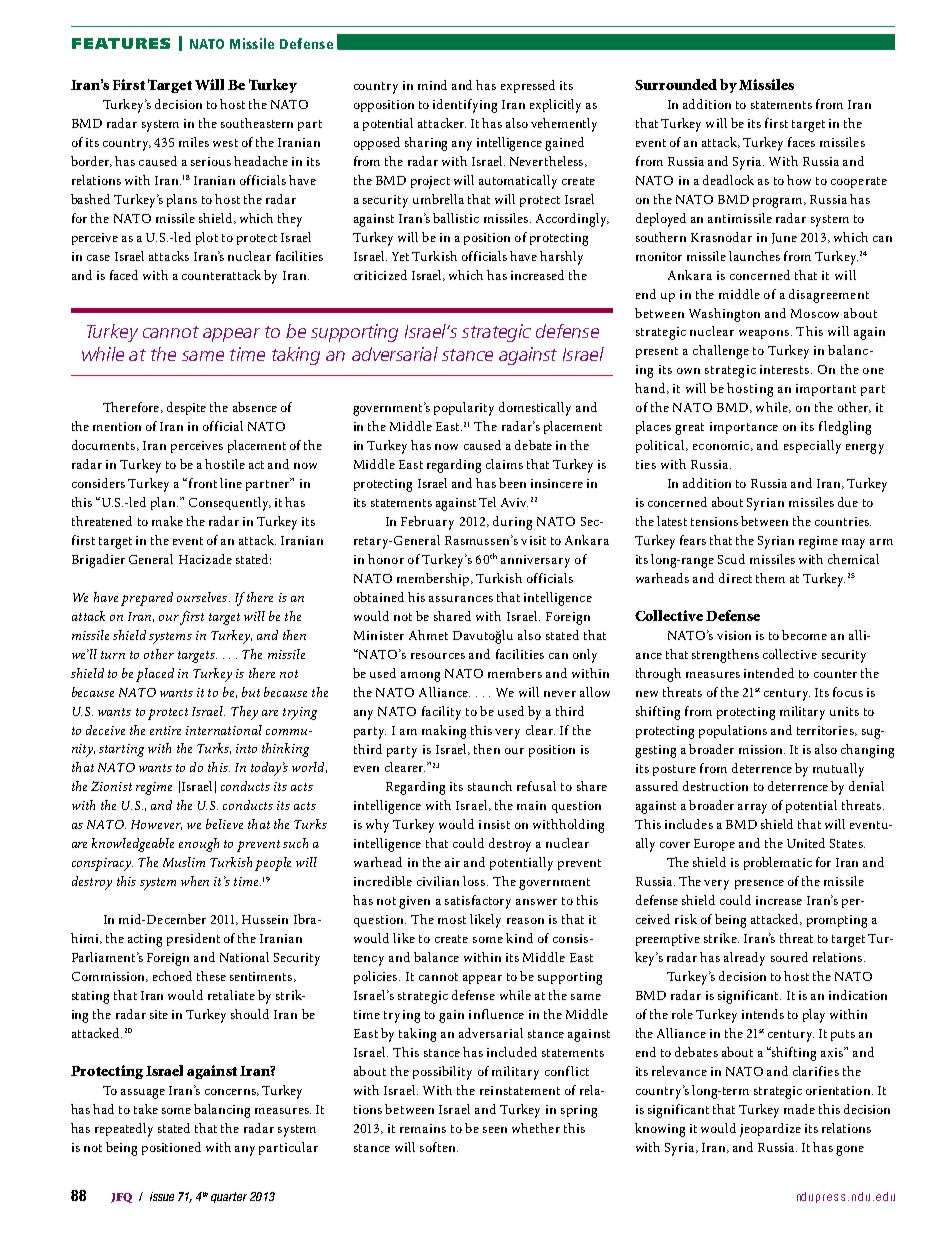 The width and height of the page is (952, 1237). I want to click on entire, so click(165, 730).
